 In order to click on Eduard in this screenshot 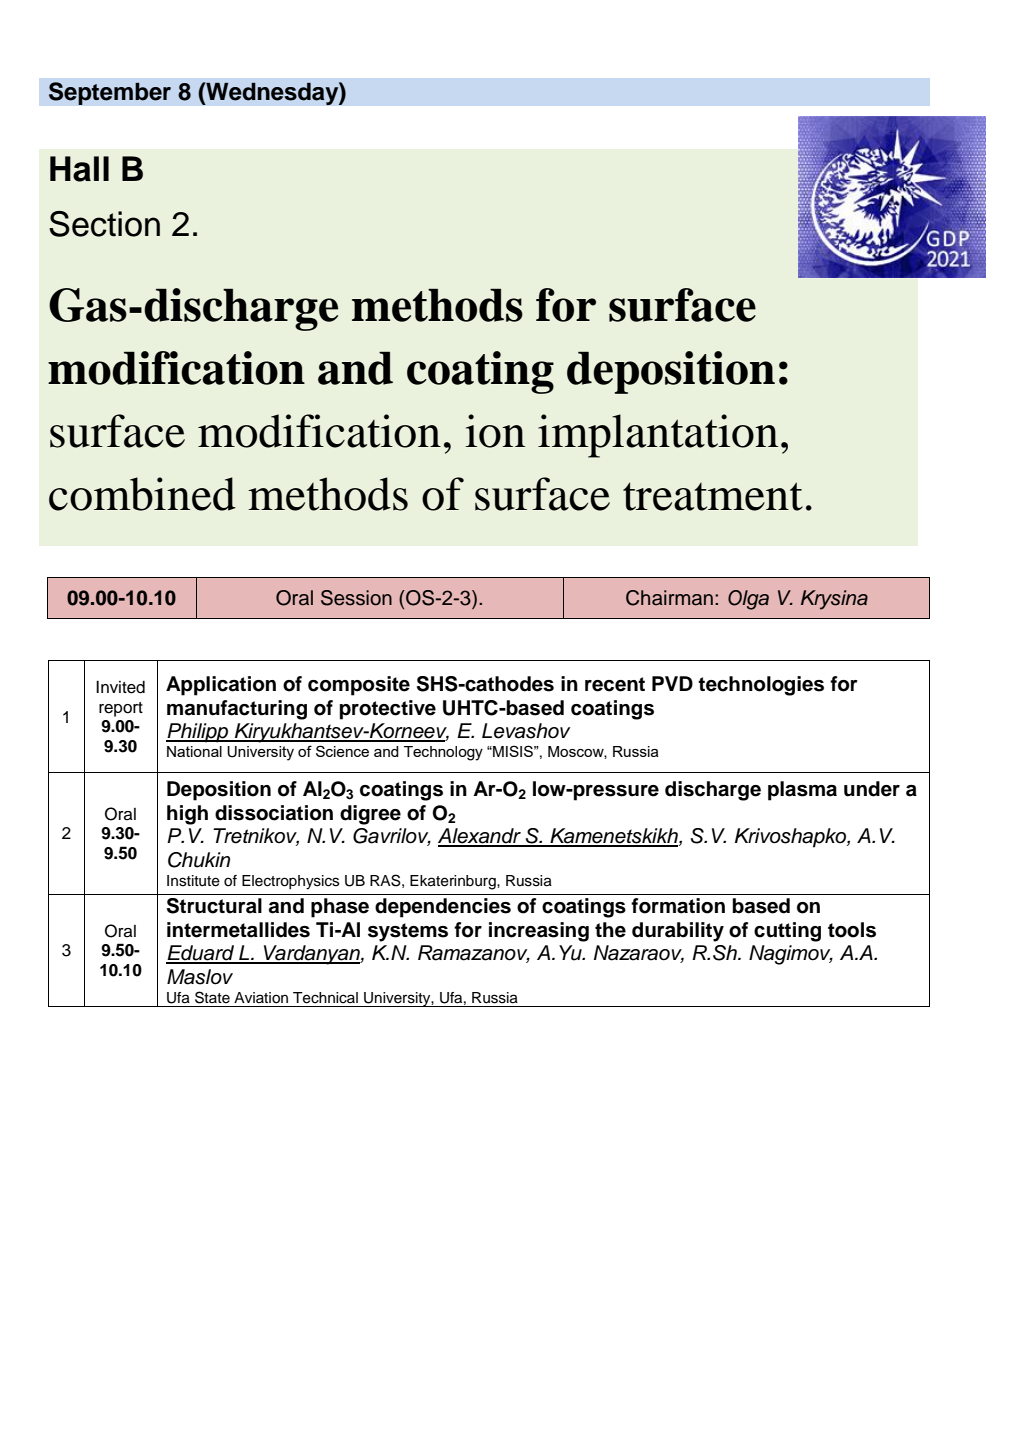, I will do `click(201, 954)`.
